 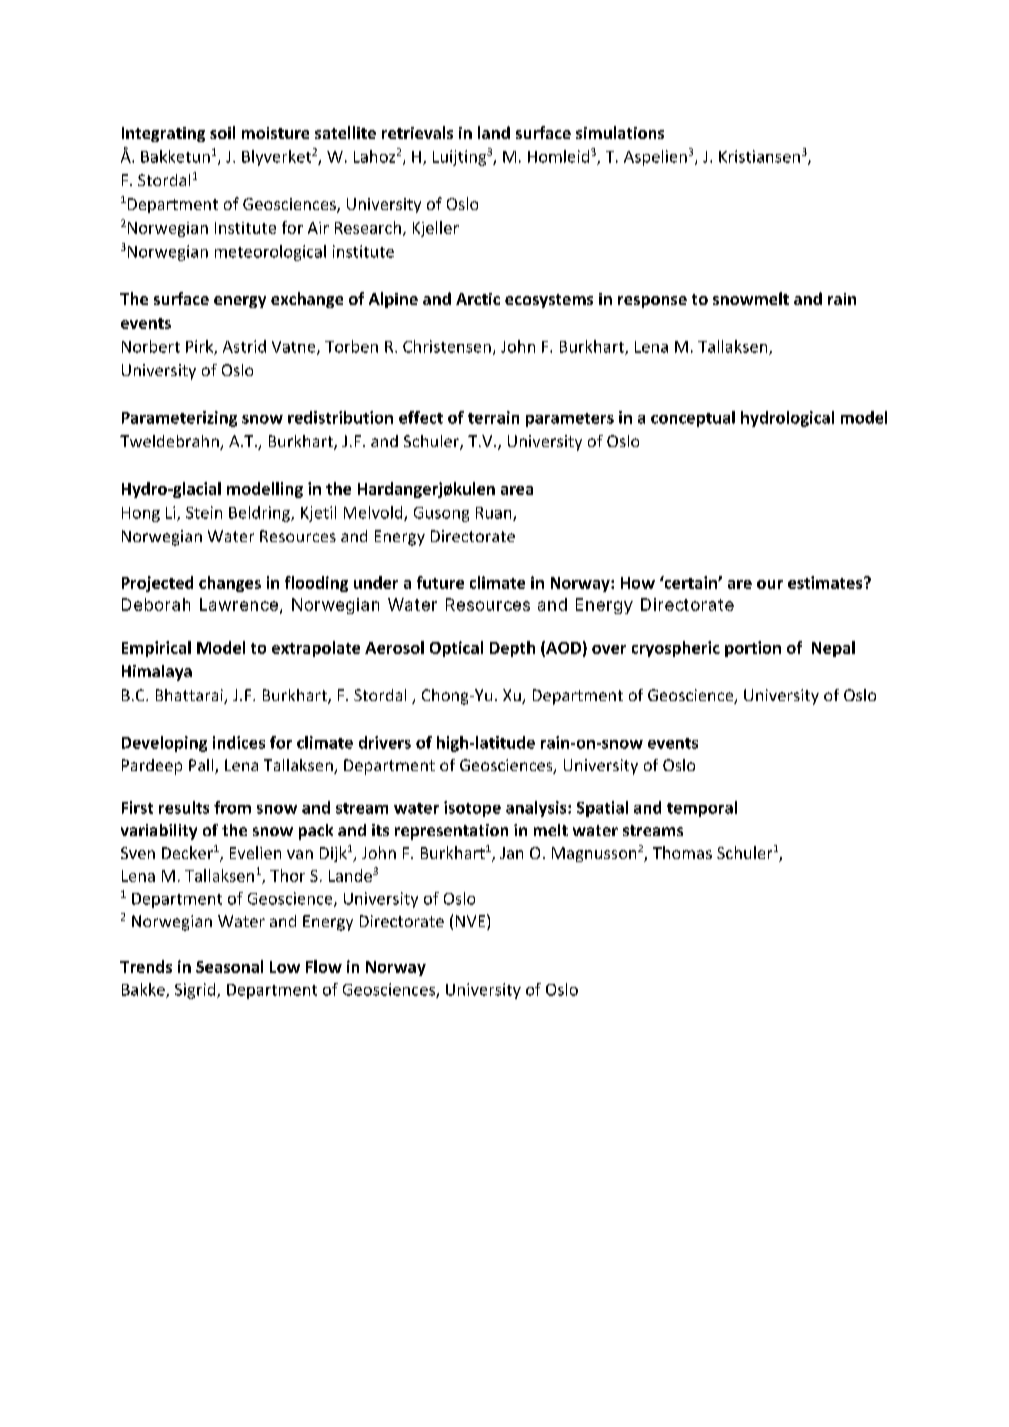 I want to click on soil, so click(x=222, y=132).
